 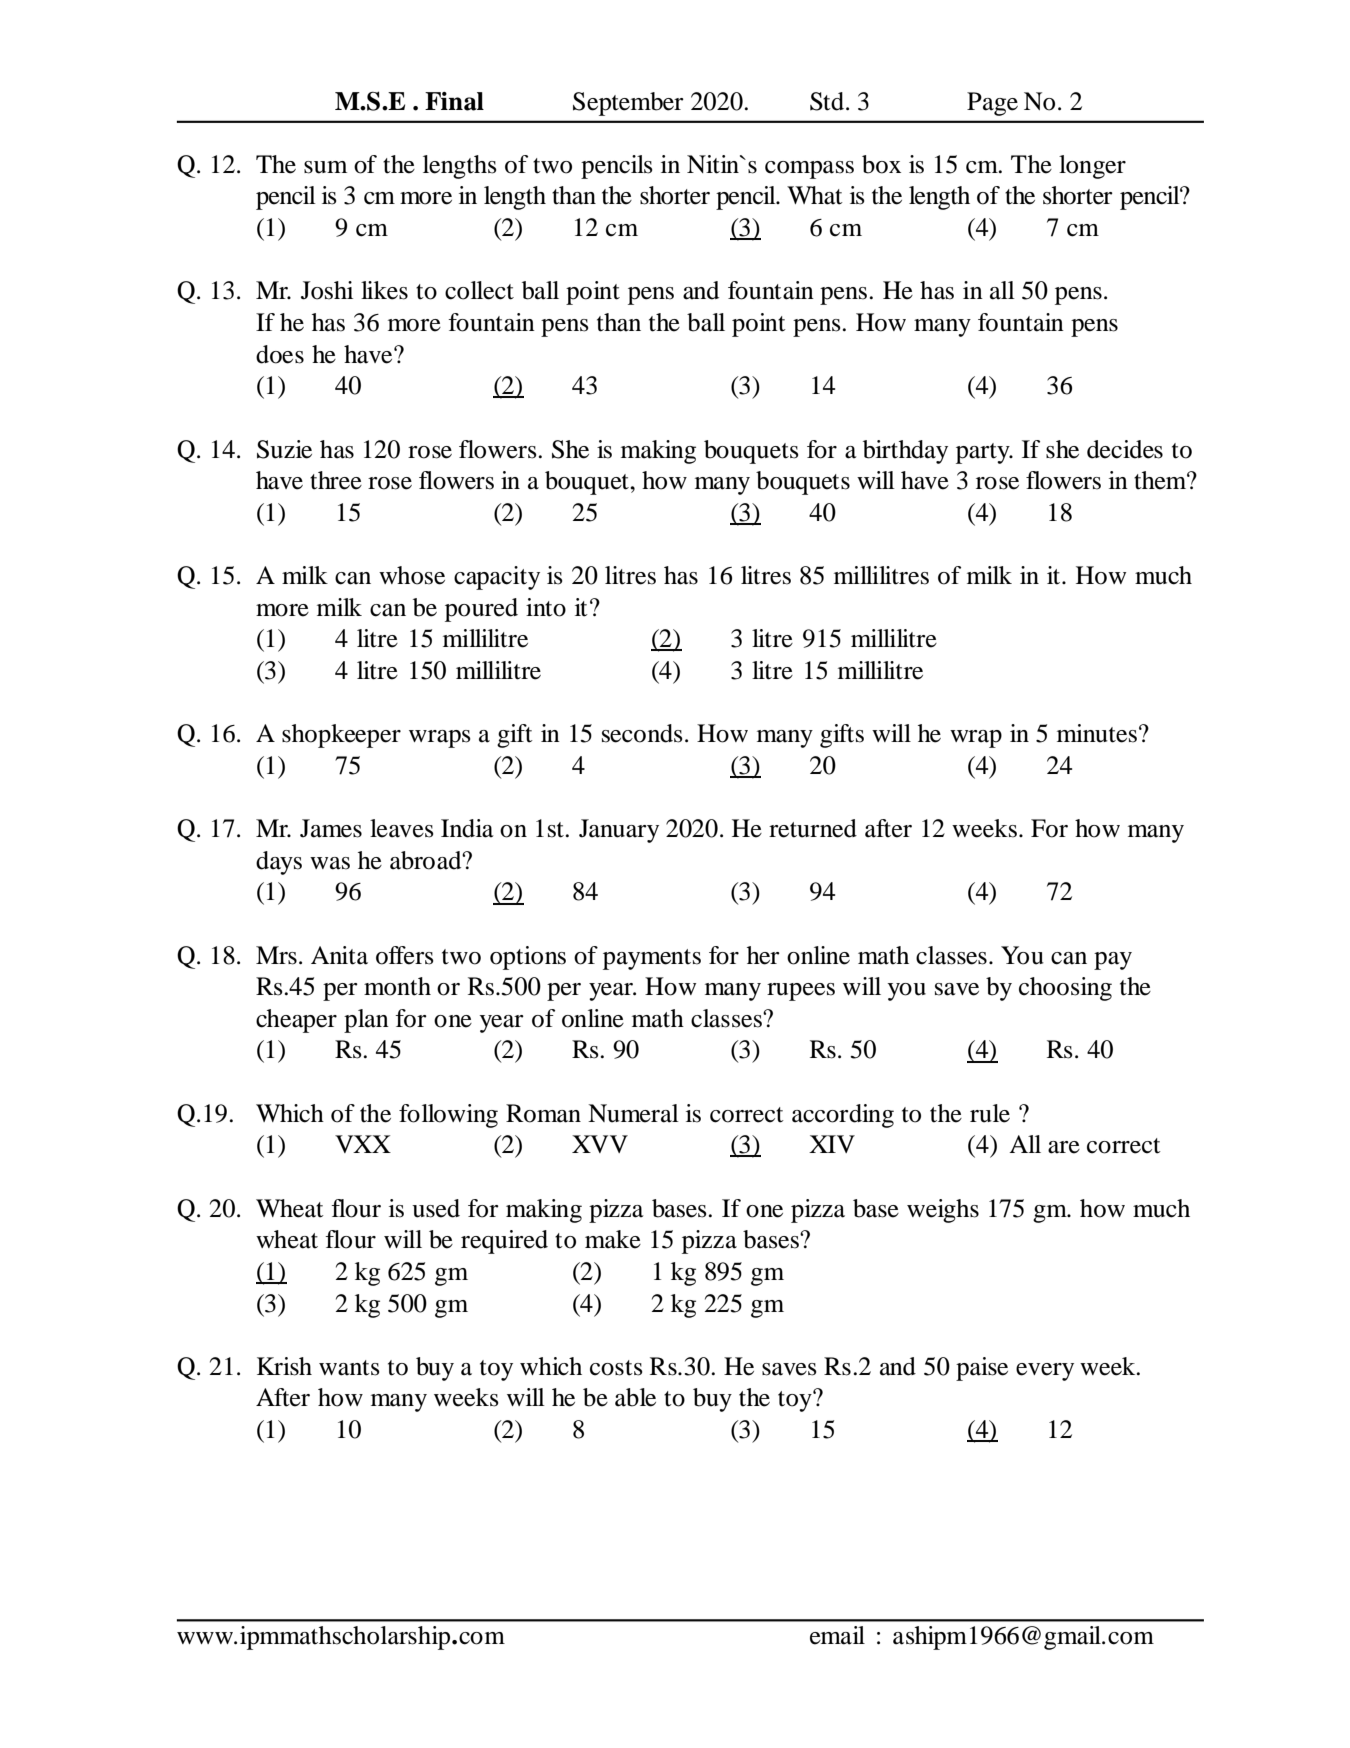 What do you see at coordinates (436, 1208) in the document?
I see `used` at bounding box center [436, 1208].
